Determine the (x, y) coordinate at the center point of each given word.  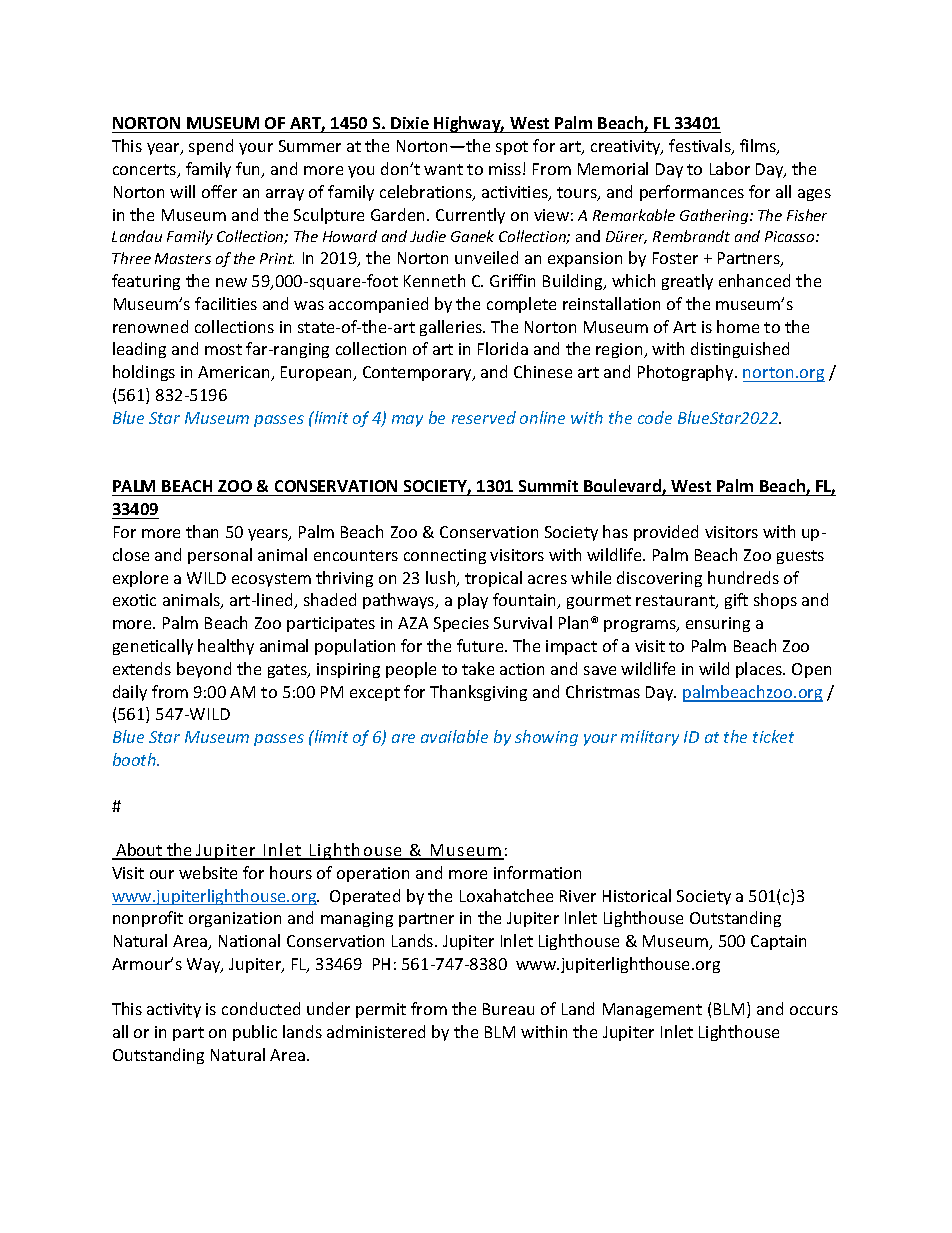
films (759, 147)
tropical (493, 579)
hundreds (743, 577)
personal (220, 556)
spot (512, 148)
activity (174, 1010)
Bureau (508, 1009)
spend (211, 147)
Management (652, 1010)
